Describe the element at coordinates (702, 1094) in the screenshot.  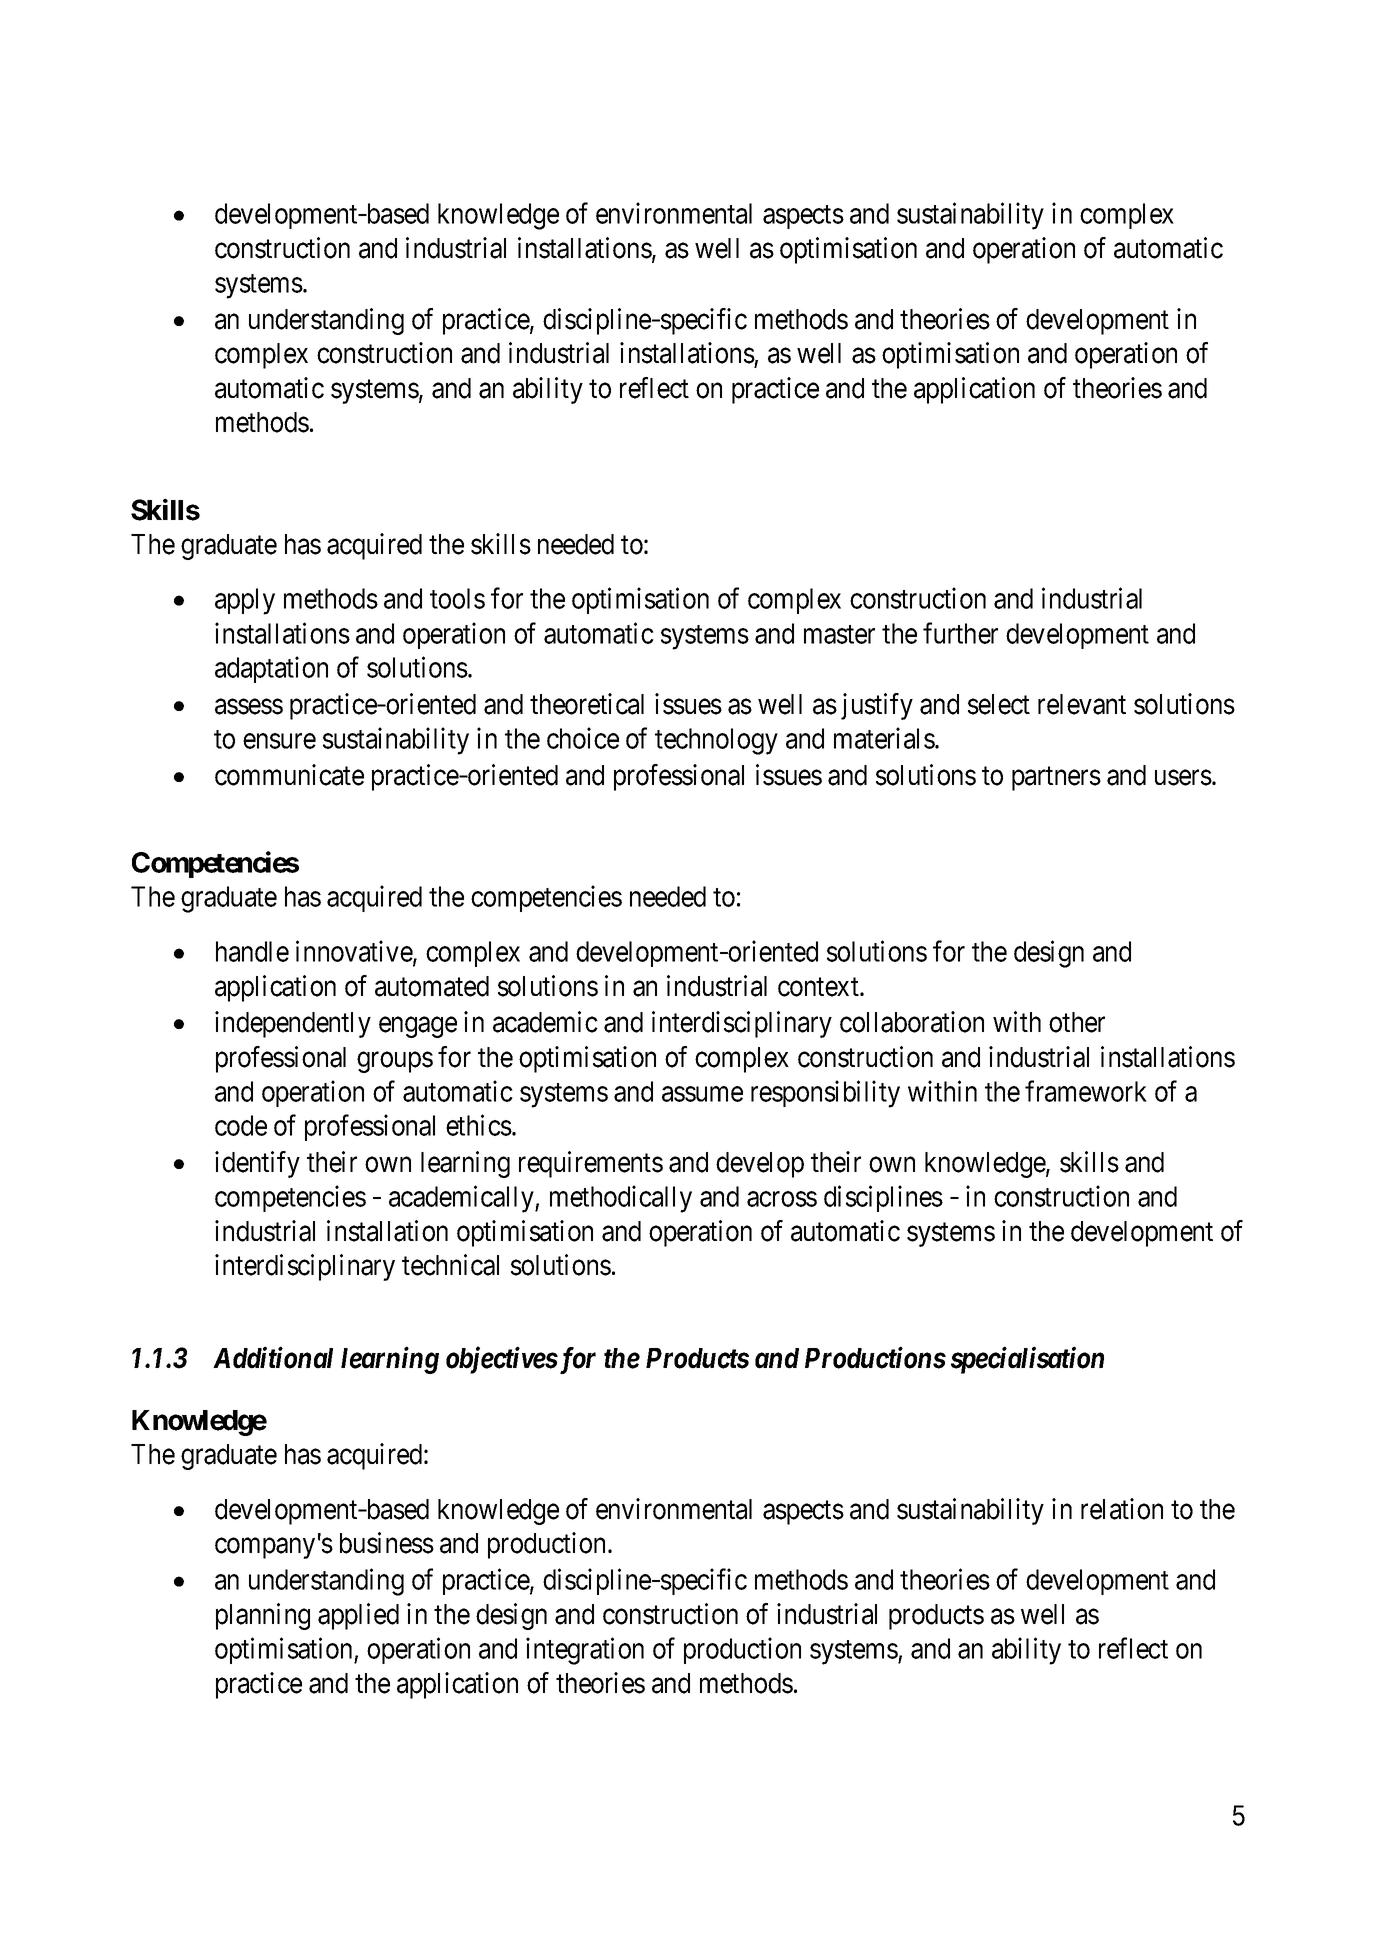
I see `assume` at that location.
